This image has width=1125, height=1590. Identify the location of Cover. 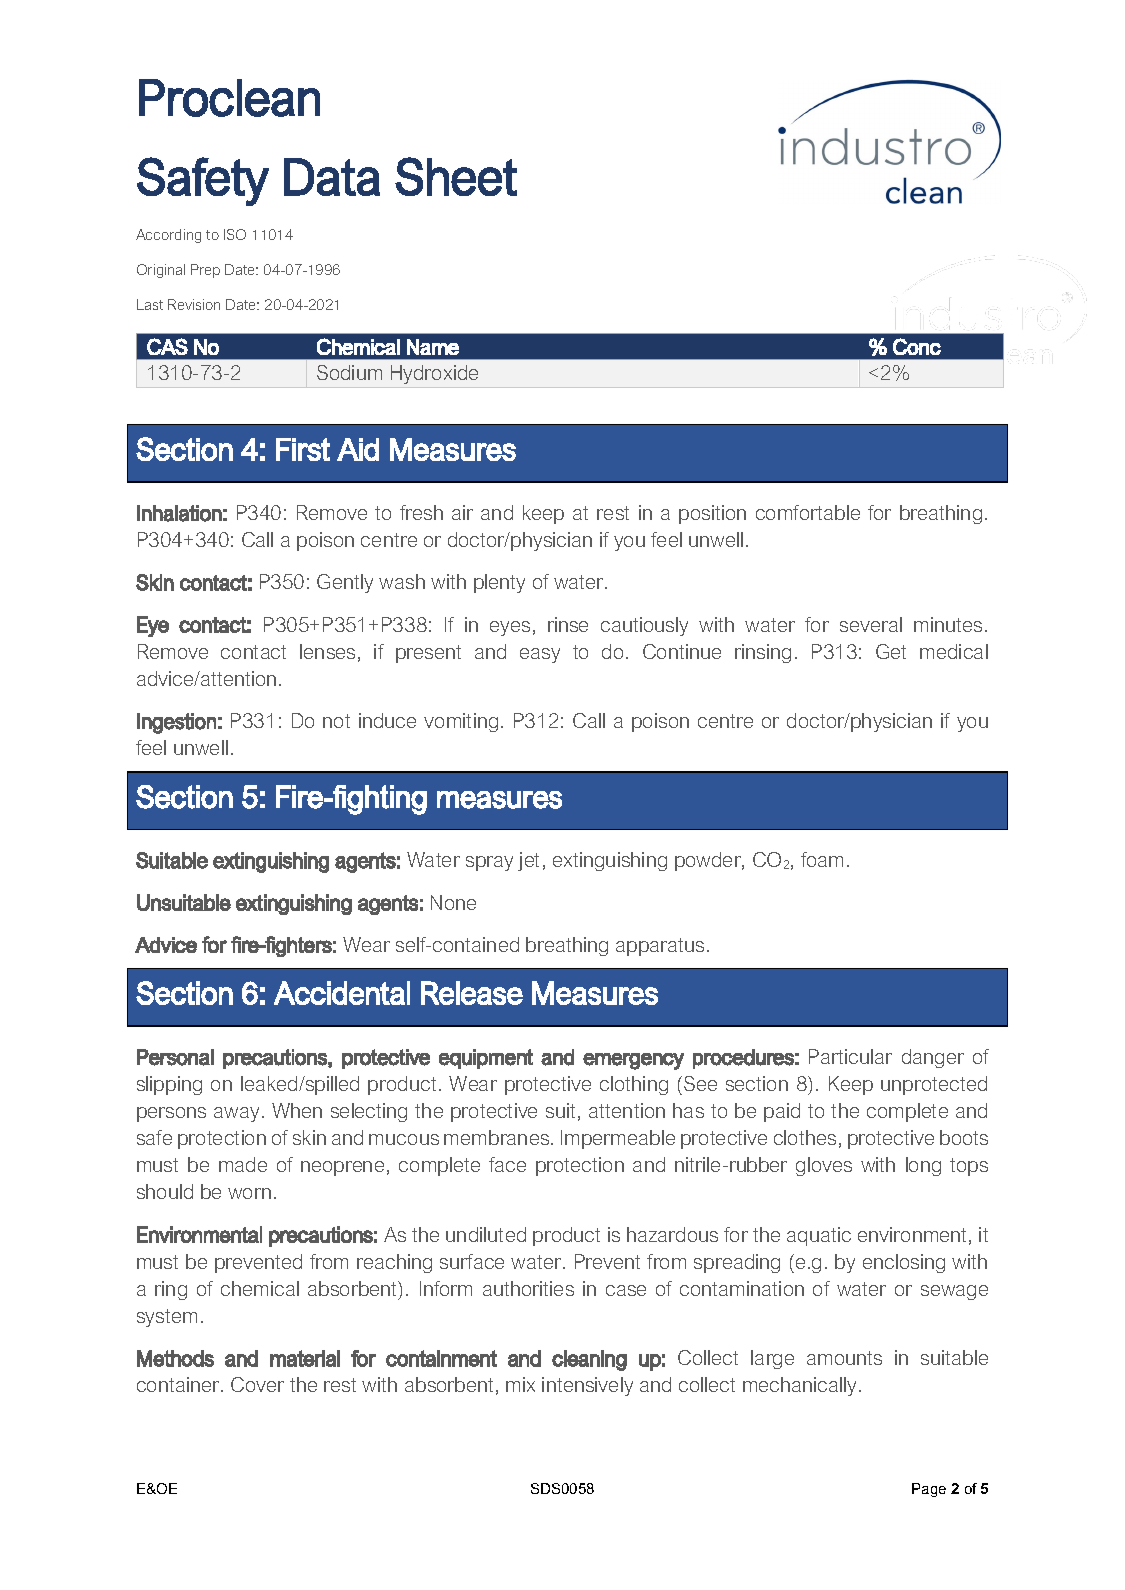
(257, 1384).
